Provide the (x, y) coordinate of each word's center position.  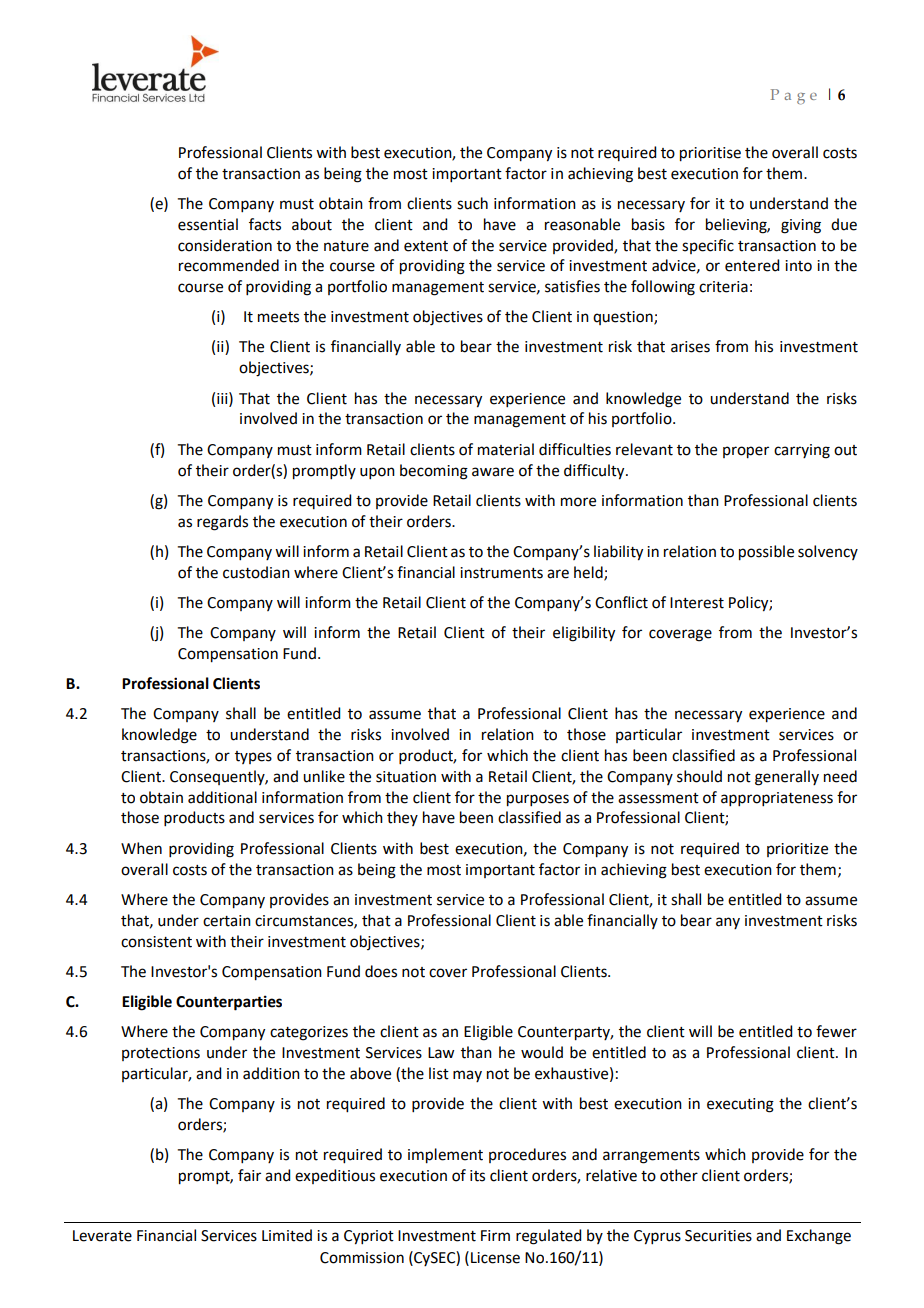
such (472, 203)
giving (801, 226)
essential (208, 224)
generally (787, 778)
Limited (287, 1235)
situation (406, 777)
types (253, 757)
